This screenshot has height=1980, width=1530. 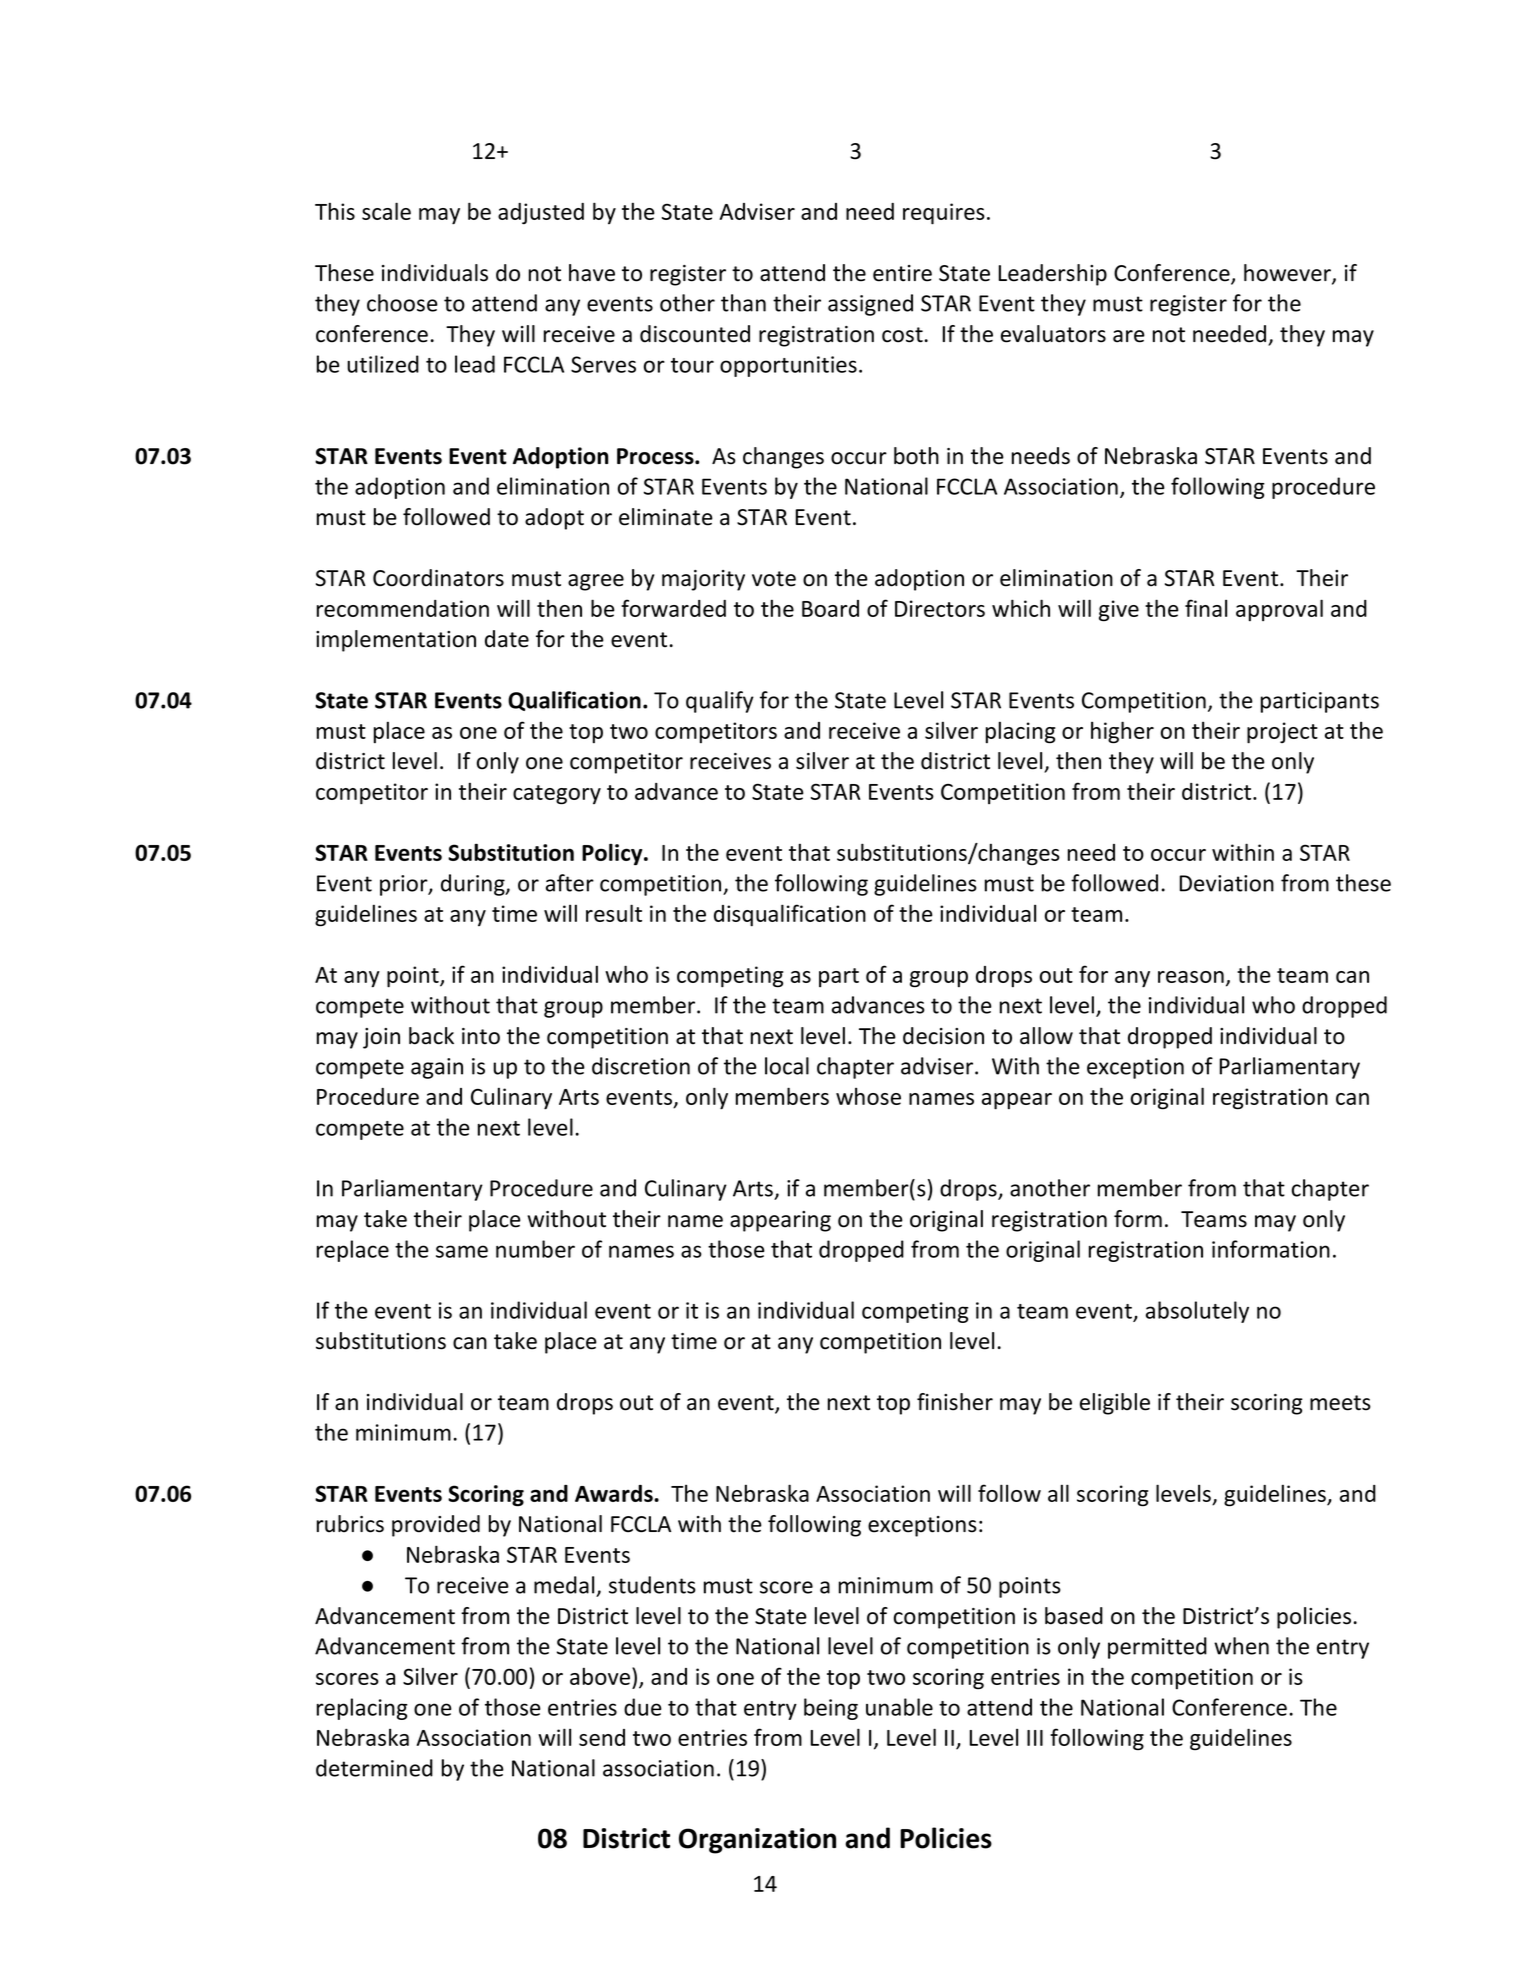 What do you see at coordinates (830, 608) in the screenshot?
I see `Board` at bounding box center [830, 608].
